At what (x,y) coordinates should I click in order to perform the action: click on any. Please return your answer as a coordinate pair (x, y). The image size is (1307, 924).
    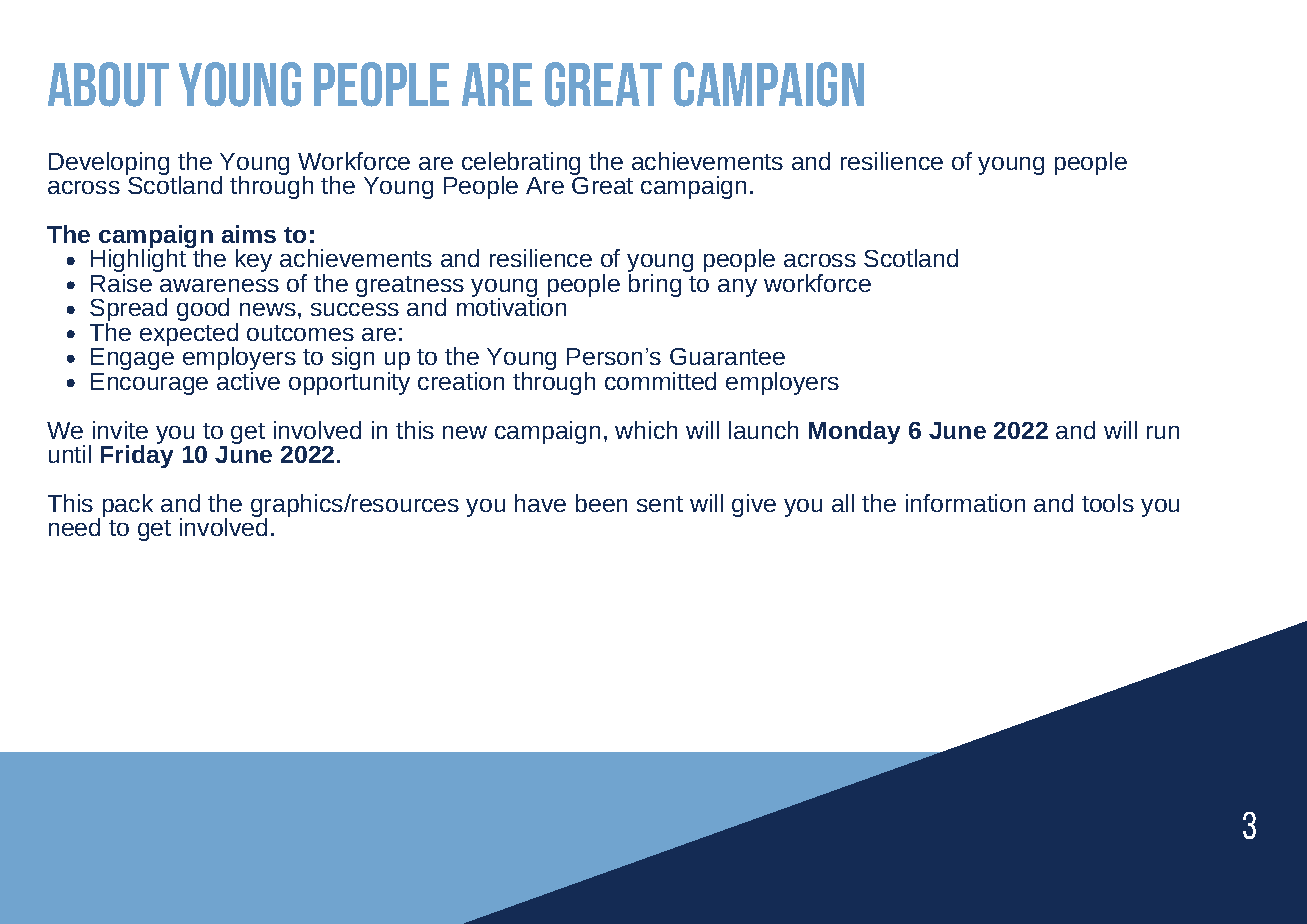
    Looking at the image, I should click on (737, 288).
